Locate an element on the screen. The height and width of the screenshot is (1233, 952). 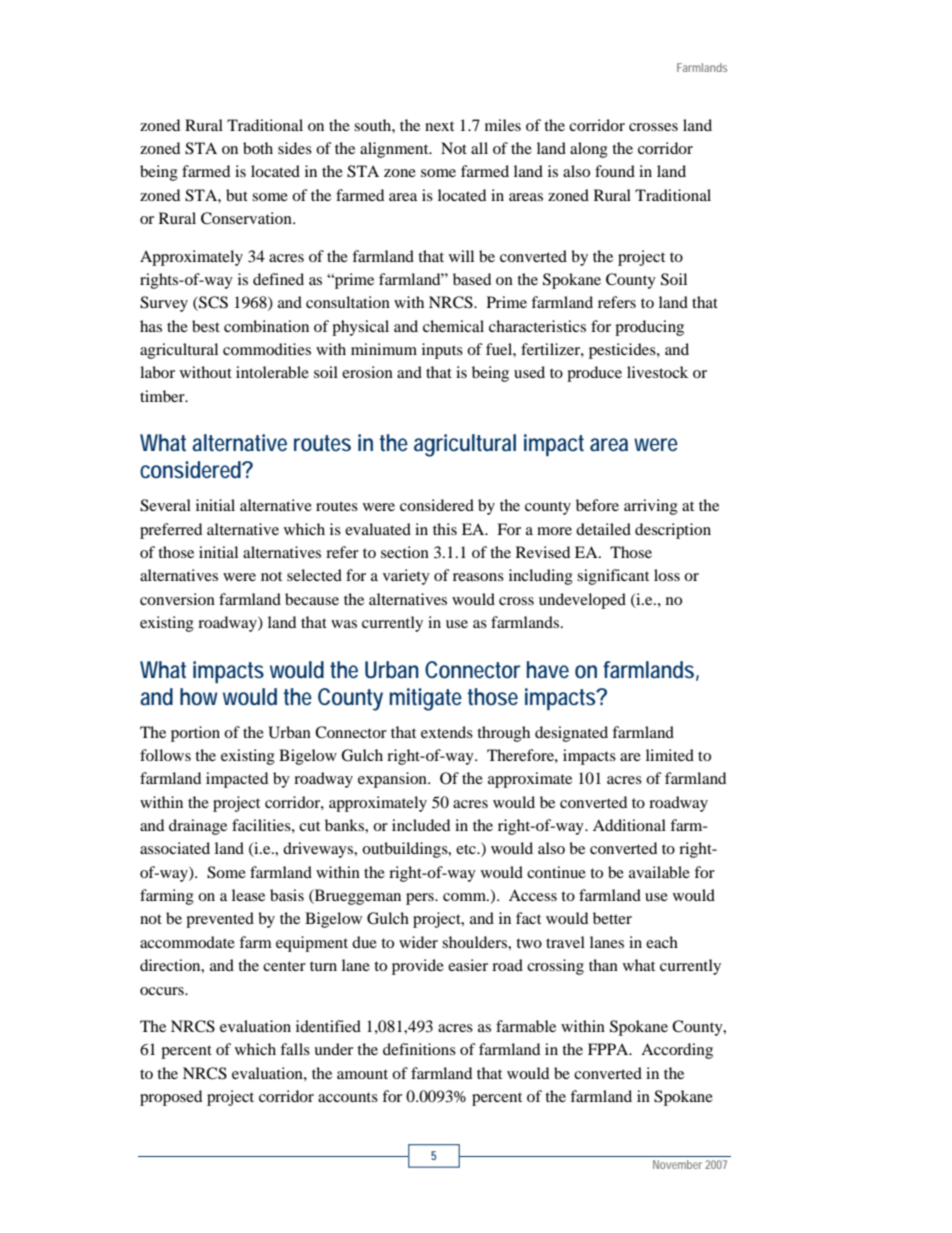
included is located at coordinates (421, 825).
